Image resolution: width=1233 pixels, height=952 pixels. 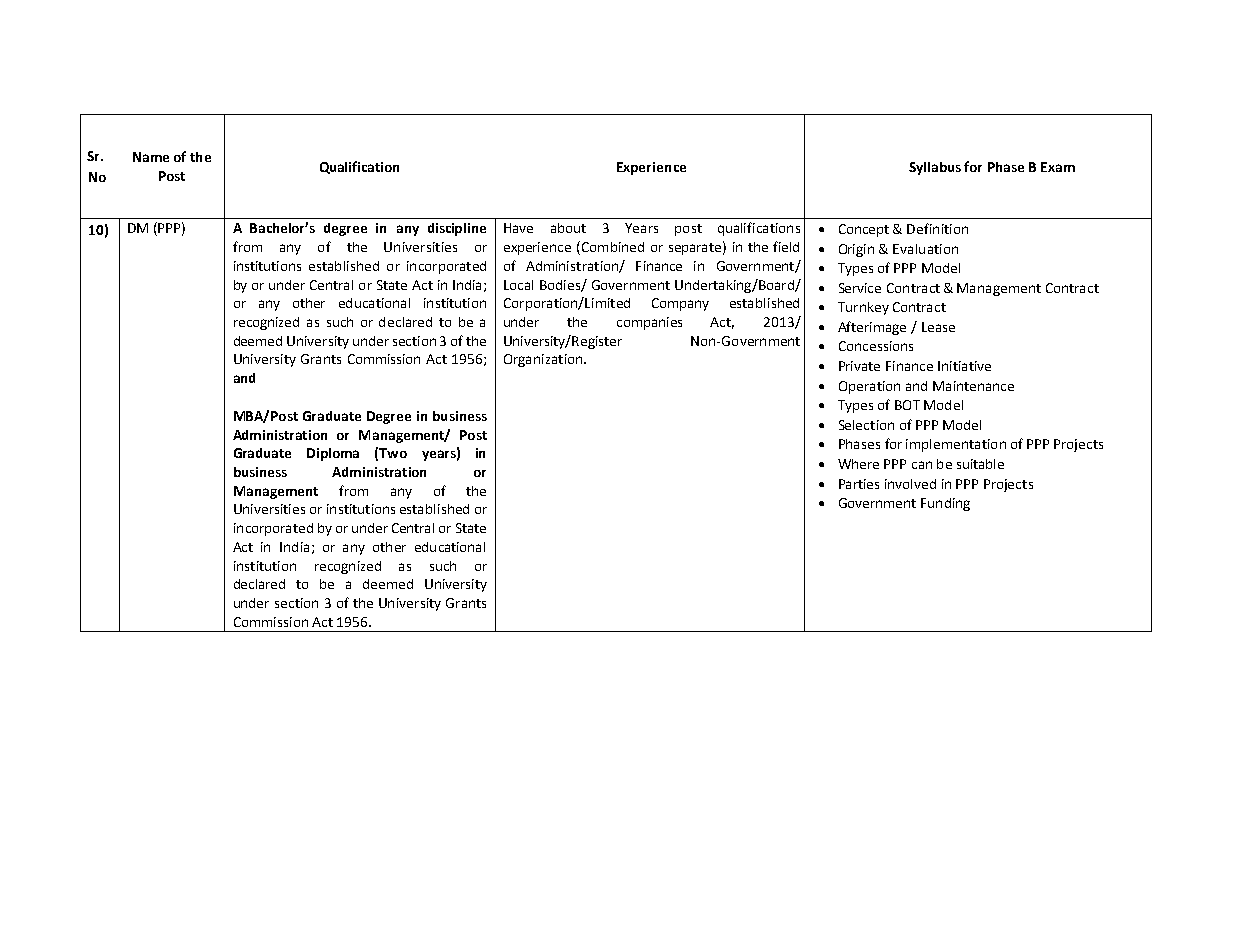 I want to click on Diploma, so click(x=333, y=454).
